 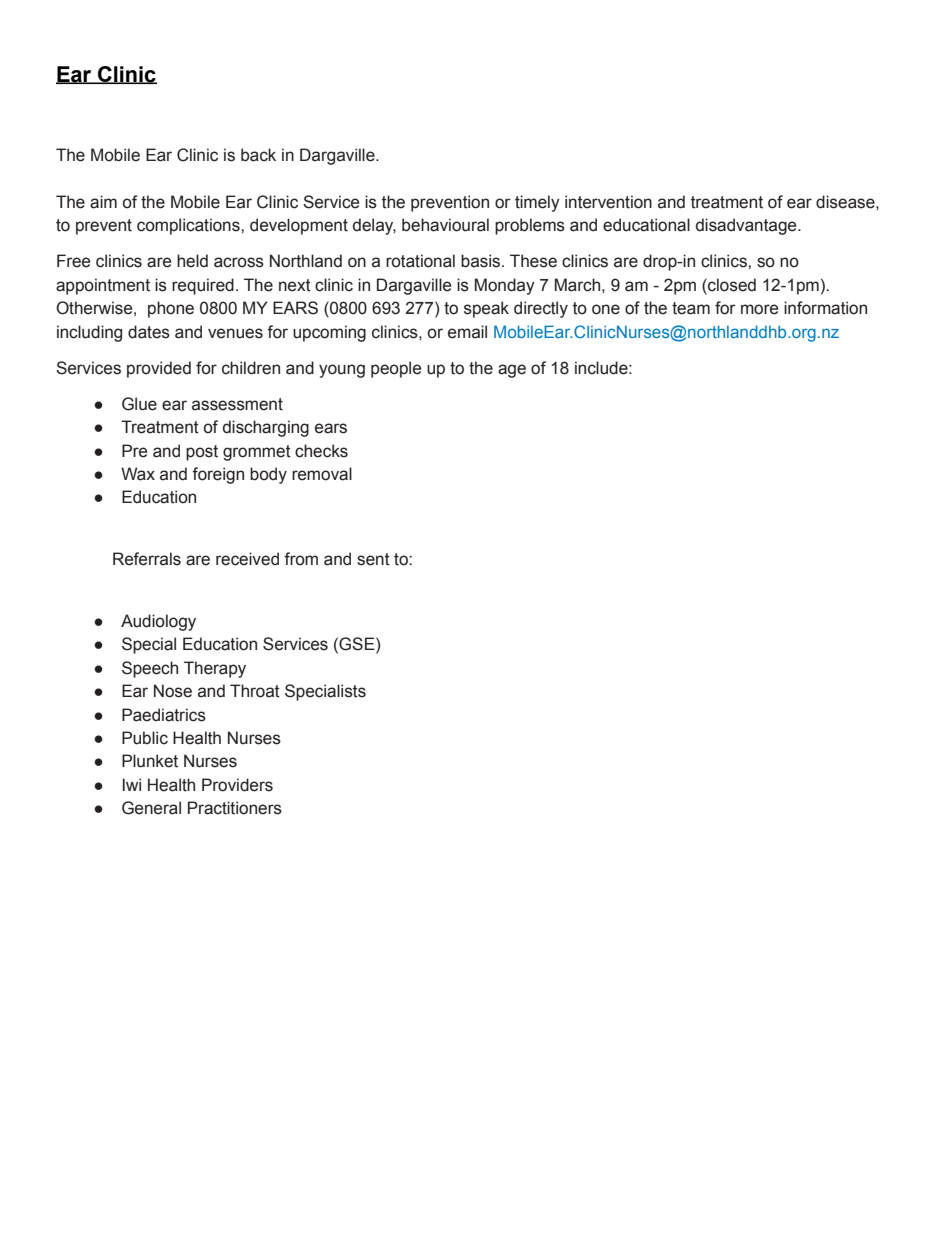 What do you see at coordinates (747, 226) in the screenshot?
I see `disadvantage` at bounding box center [747, 226].
